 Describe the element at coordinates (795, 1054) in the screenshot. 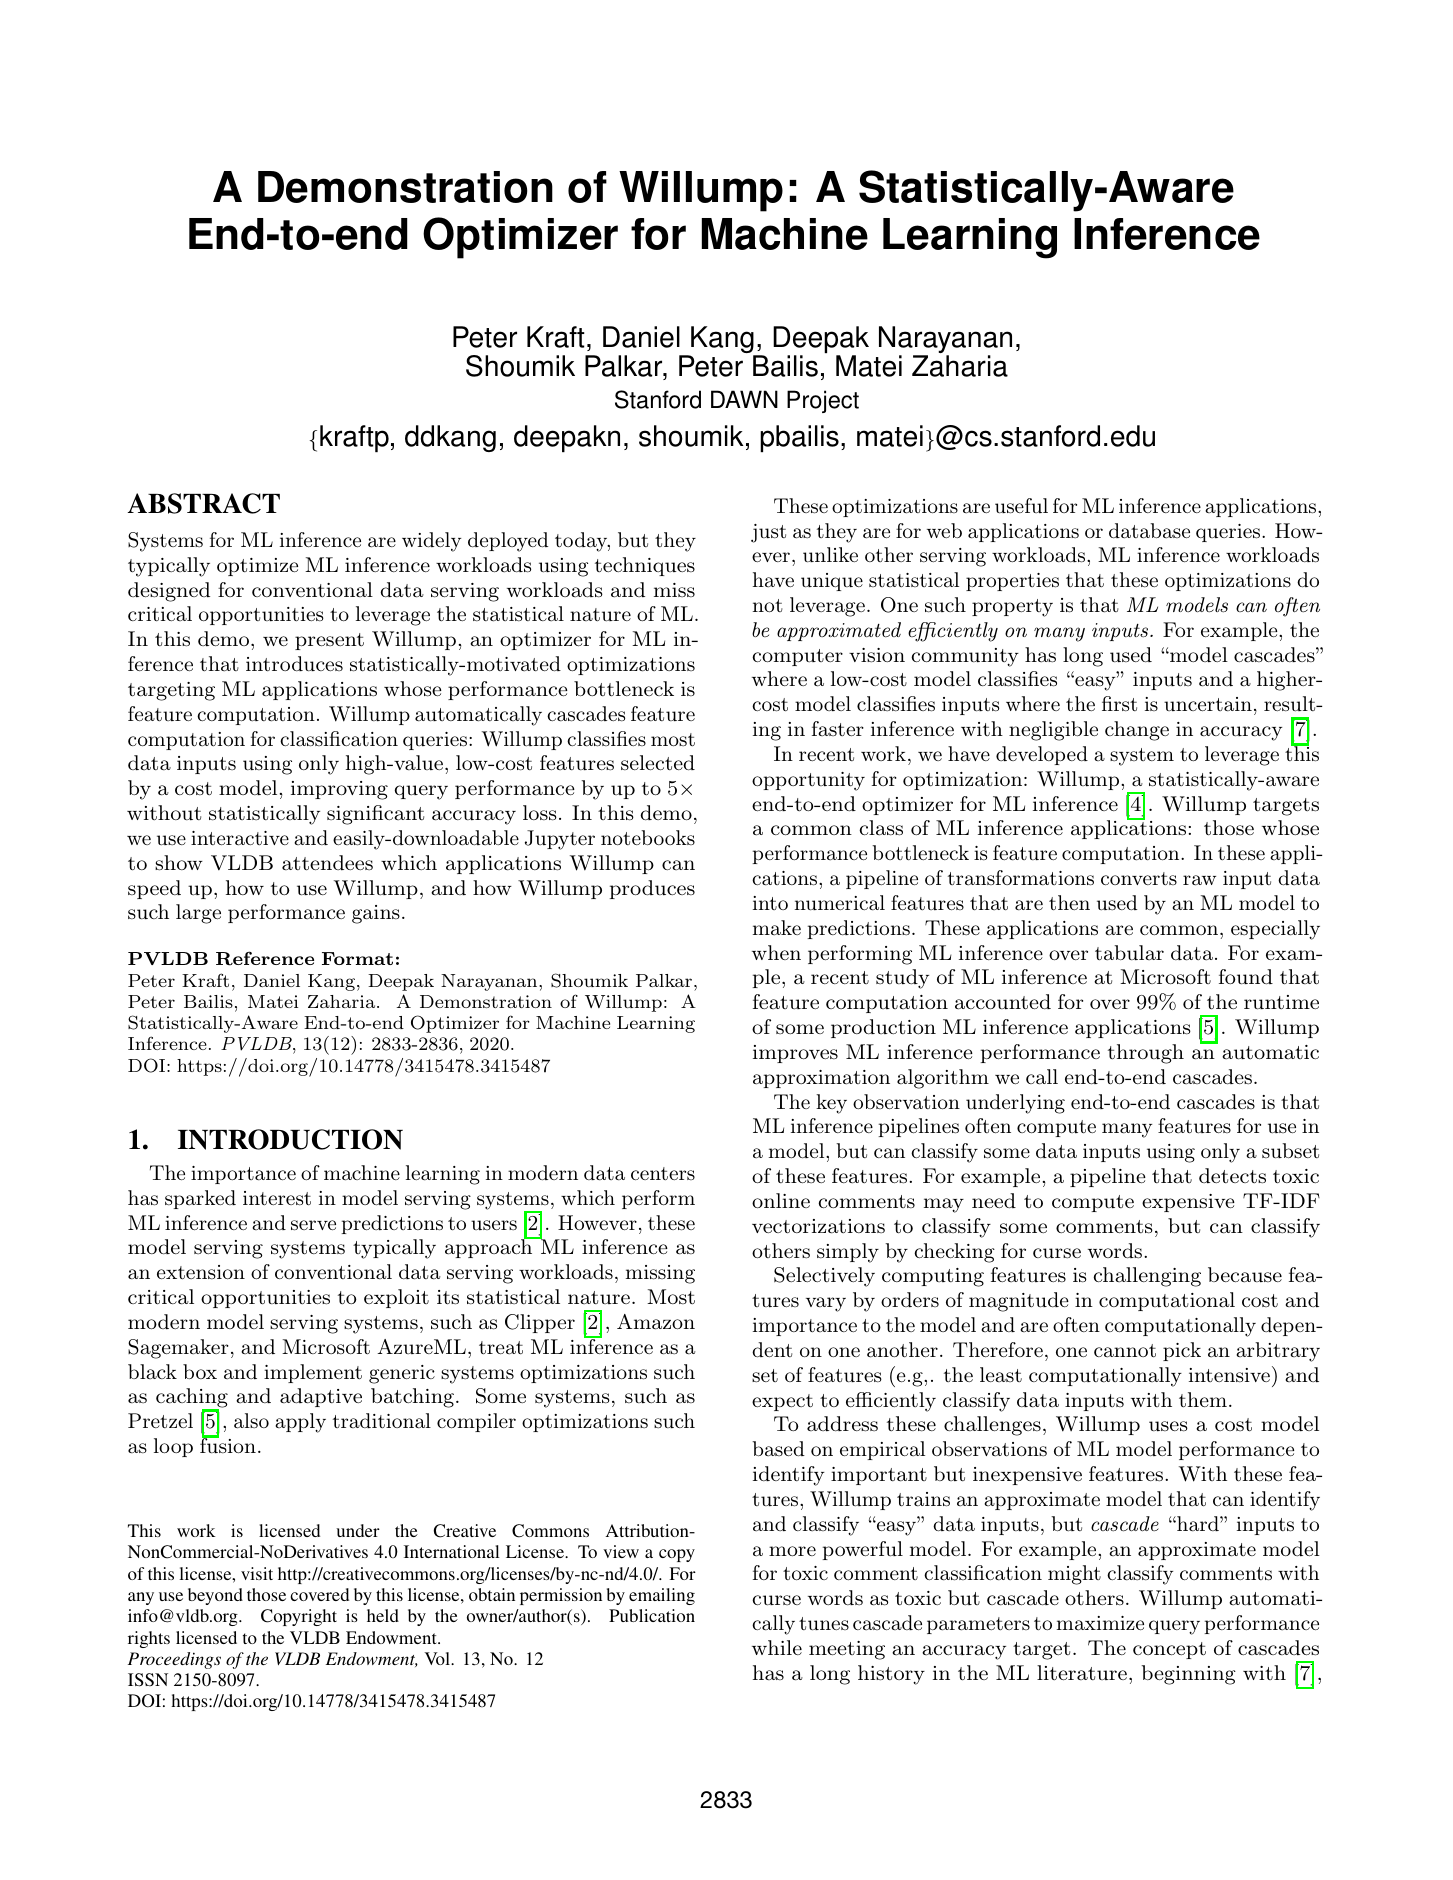

I see `improves` at that location.
